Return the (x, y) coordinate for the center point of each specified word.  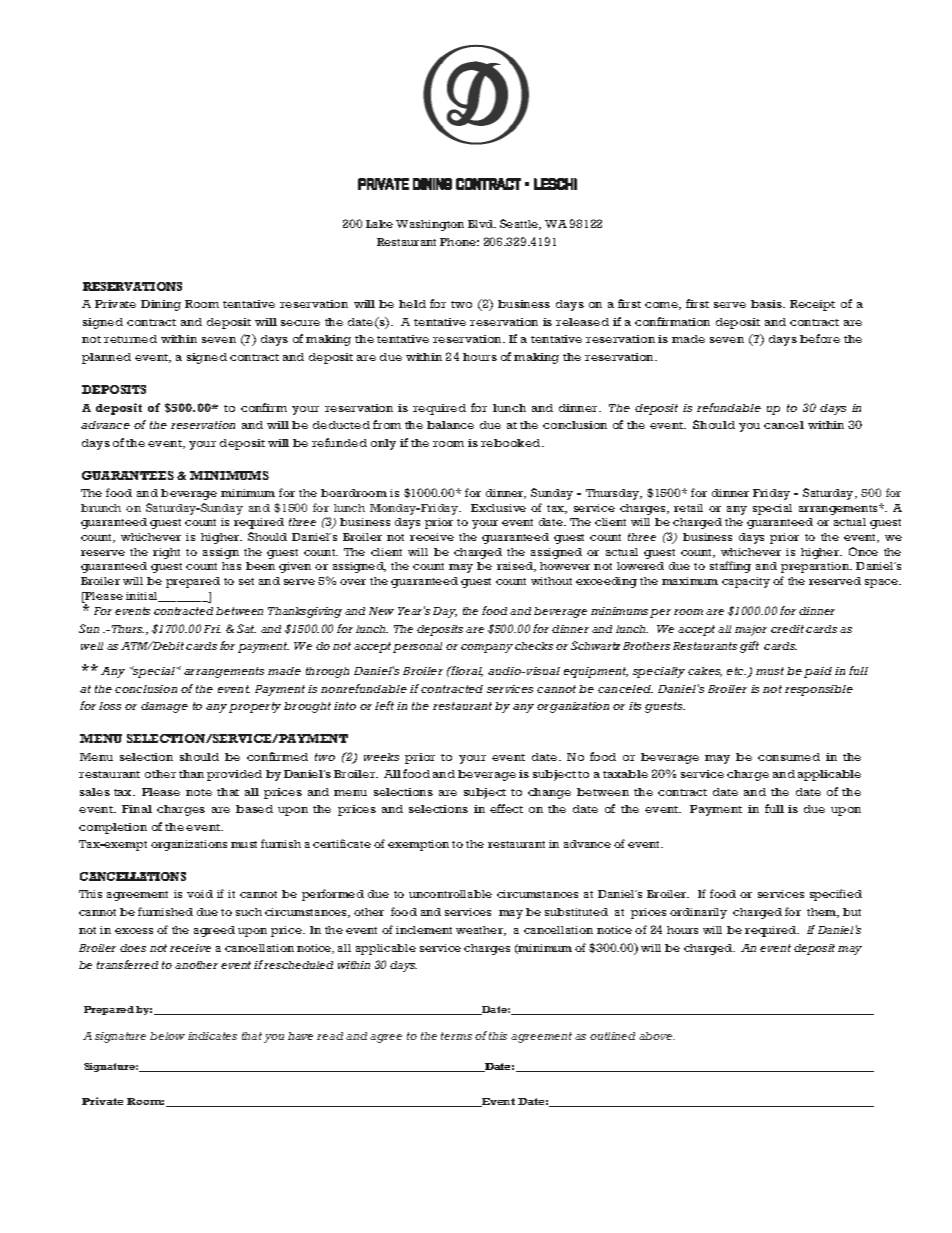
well (92, 646)
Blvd (482, 224)
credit (787, 629)
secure (300, 323)
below (167, 1036)
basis (768, 304)
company (487, 648)
